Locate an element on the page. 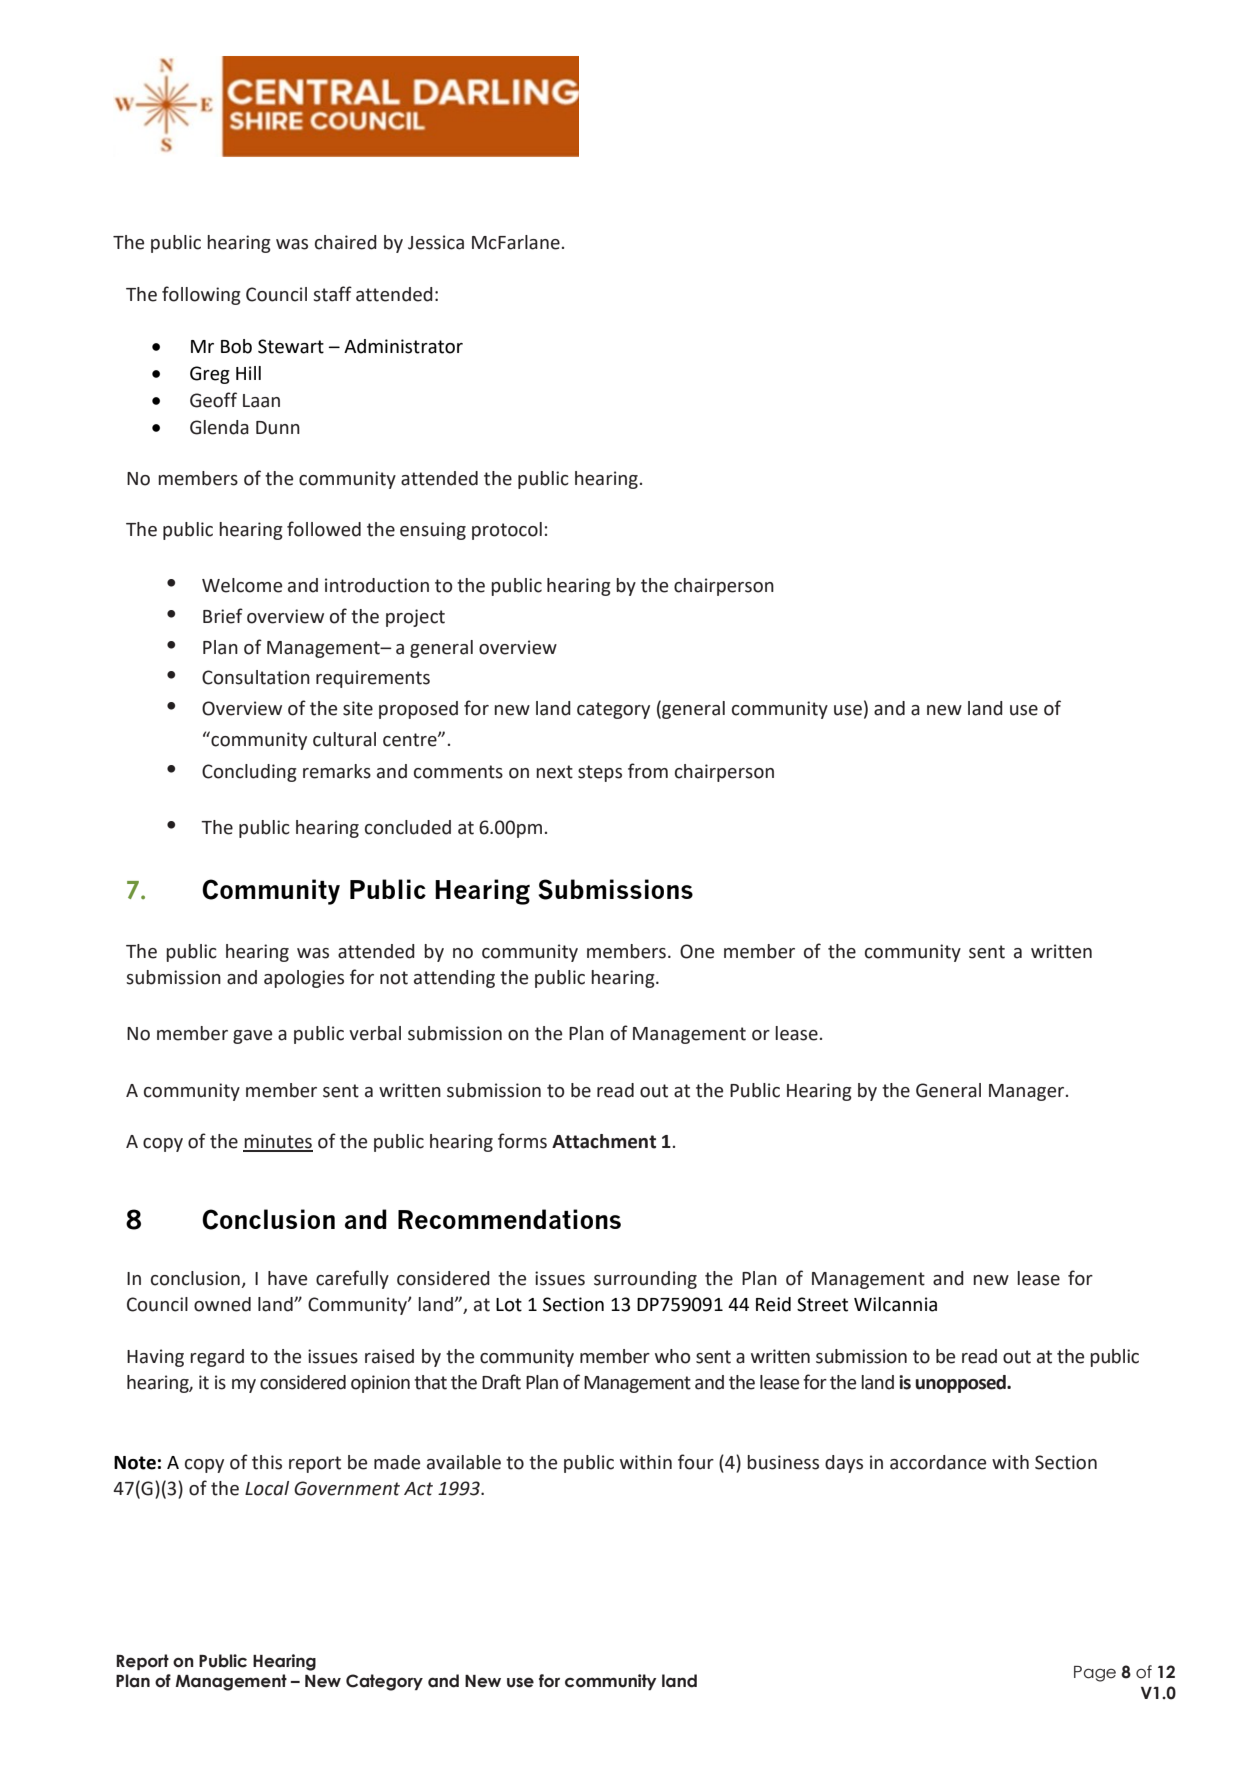  Jessica is located at coordinates (436, 242).
